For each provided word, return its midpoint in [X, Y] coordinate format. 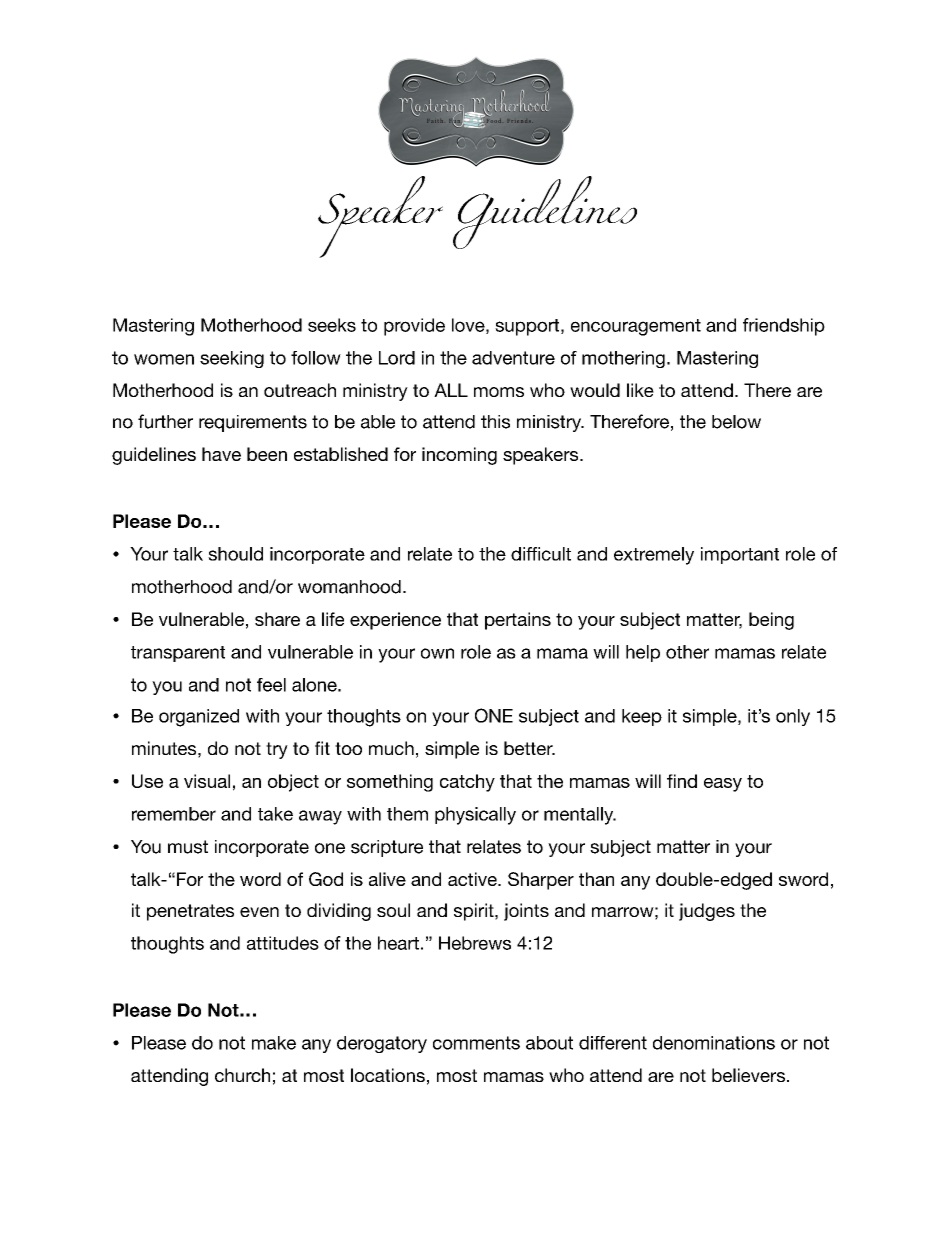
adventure [513, 358]
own [437, 653]
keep [642, 717]
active [473, 879]
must [188, 847]
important [740, 555]
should [235, 554]
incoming [459, 456]
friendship [784, 327]
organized [199, 718]
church [242, 1075]
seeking [232, 359]
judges [707, 912]
